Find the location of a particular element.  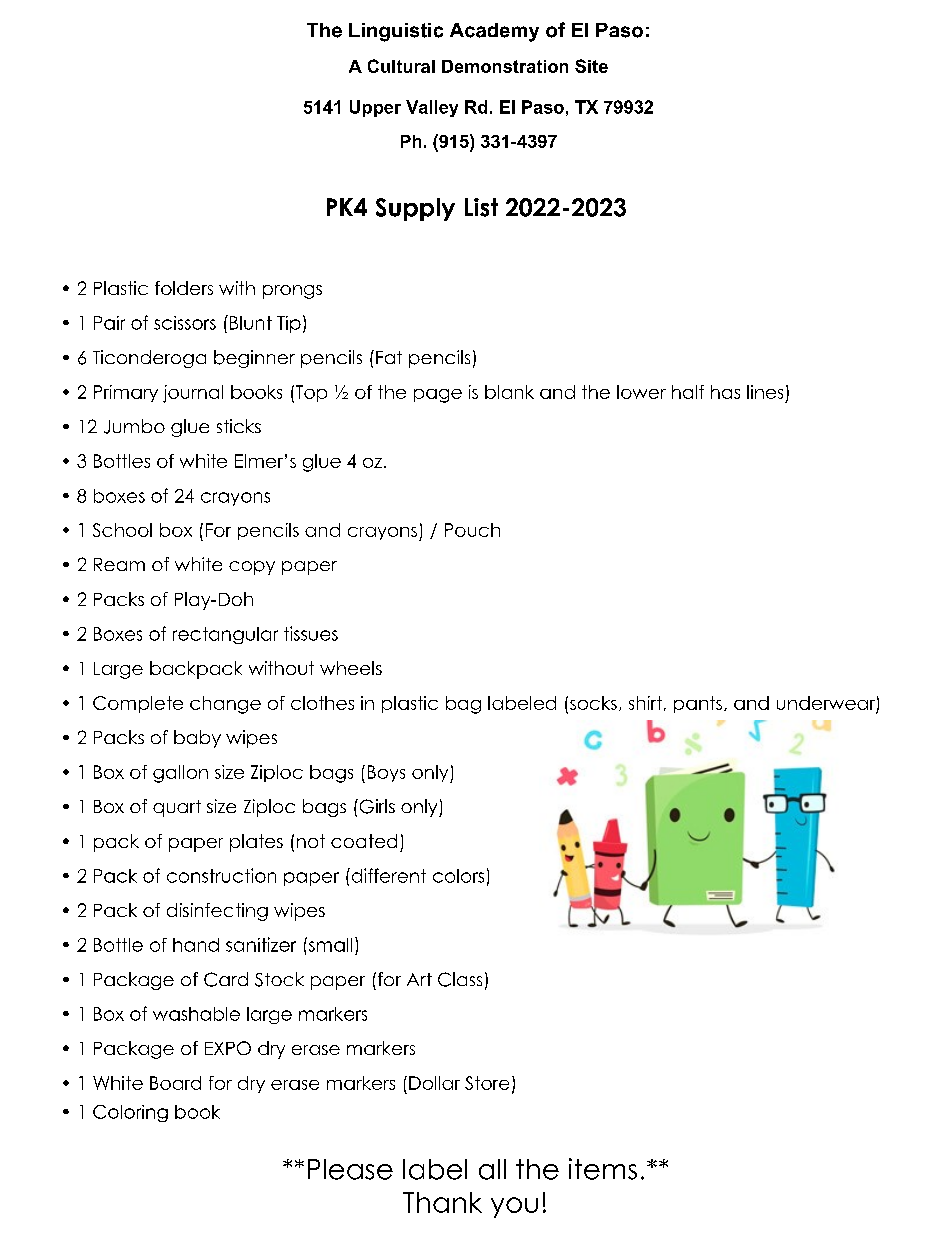

wheels is located at coordinates (351, 668).
